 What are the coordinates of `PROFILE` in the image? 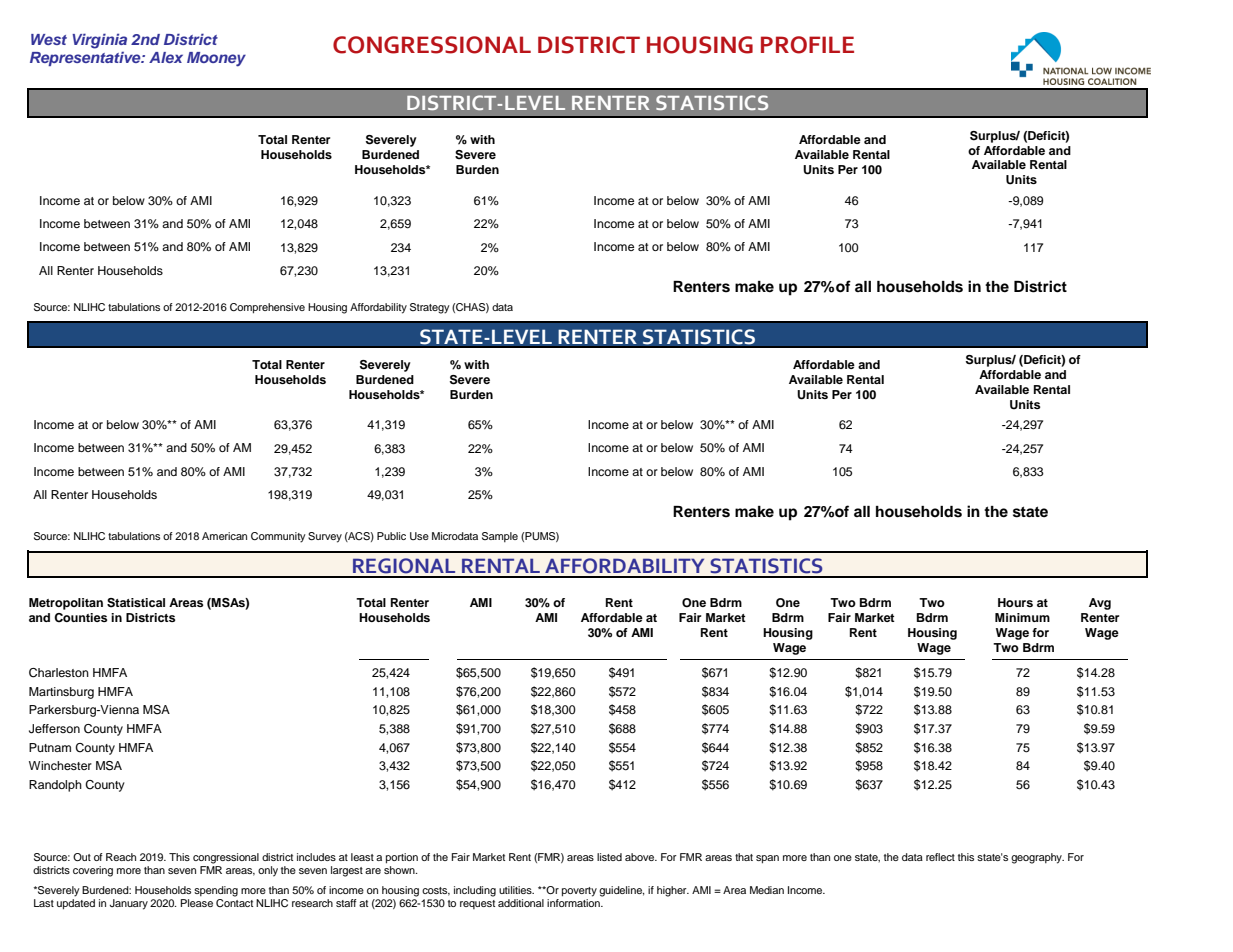 It's located at (807, 45).
